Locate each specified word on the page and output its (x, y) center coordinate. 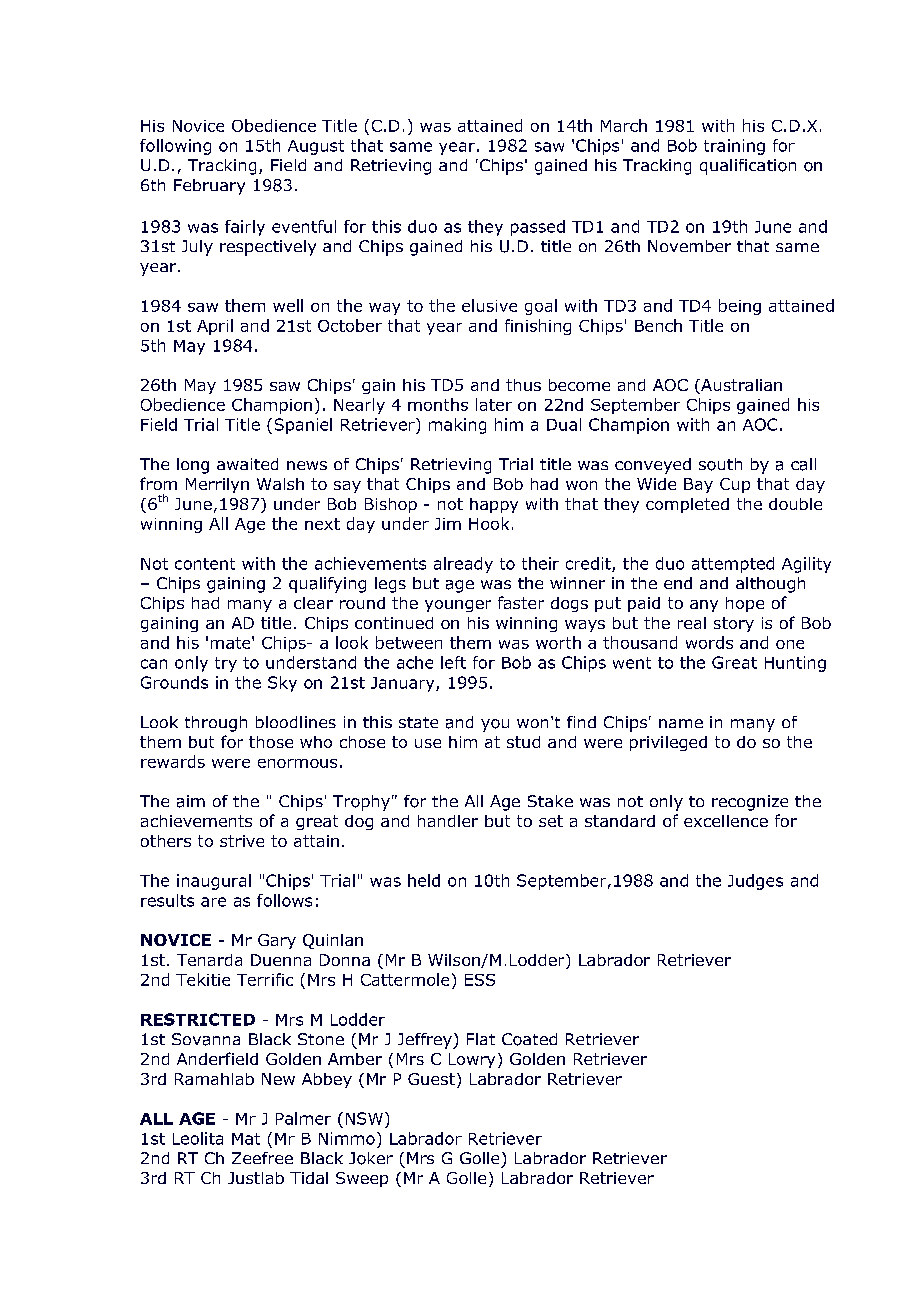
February (209, 187)
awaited (247, 464)
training (734, 147)
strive (242, 841)
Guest (431, 1079)
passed (538, 228)
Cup (735, 485)
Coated (529, 1039)
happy (494, 505)
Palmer (303, 1118)
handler (448, 821)
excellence (726, 821)
